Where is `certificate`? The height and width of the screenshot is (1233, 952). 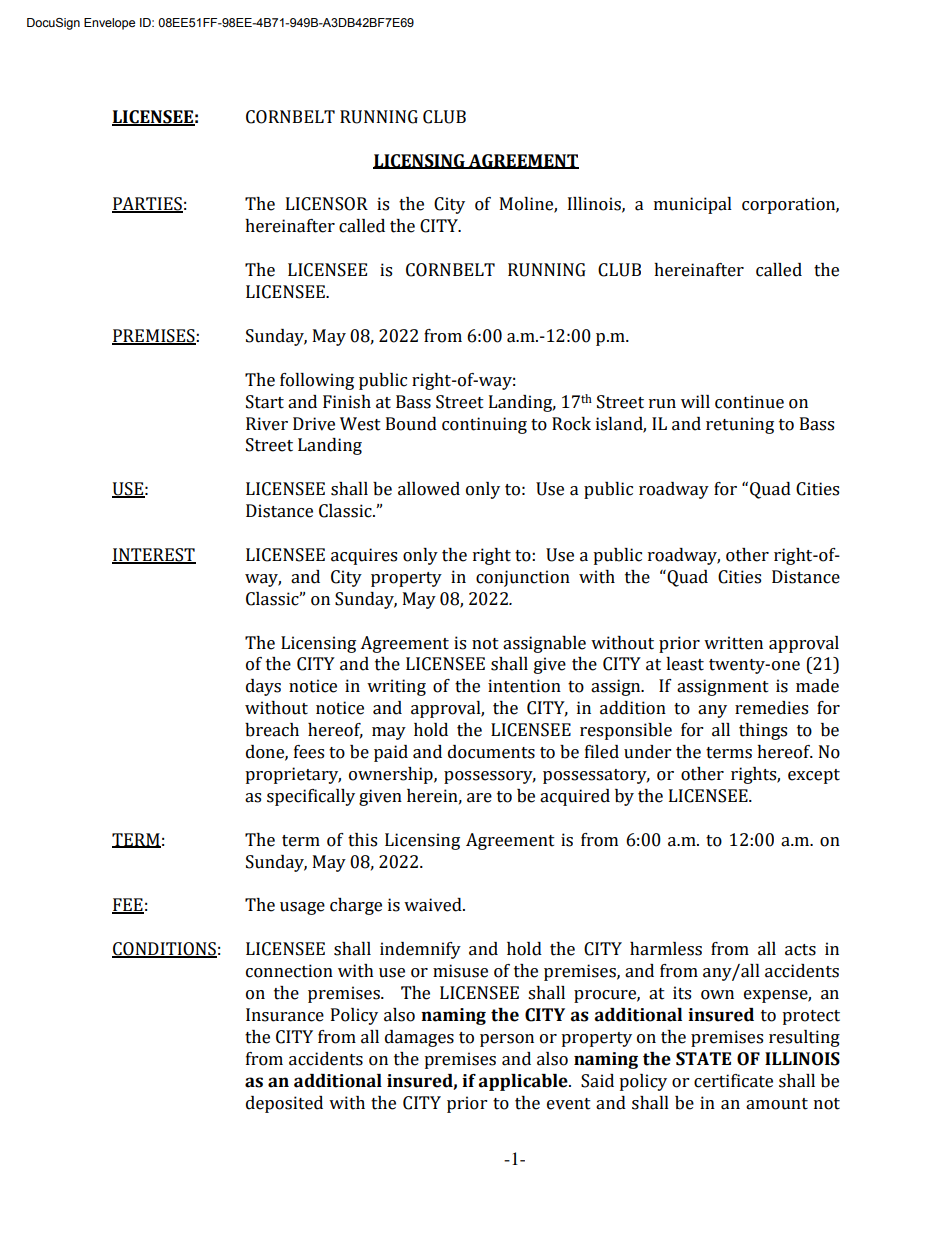
certificate is located at coordinates (733, 1081).
